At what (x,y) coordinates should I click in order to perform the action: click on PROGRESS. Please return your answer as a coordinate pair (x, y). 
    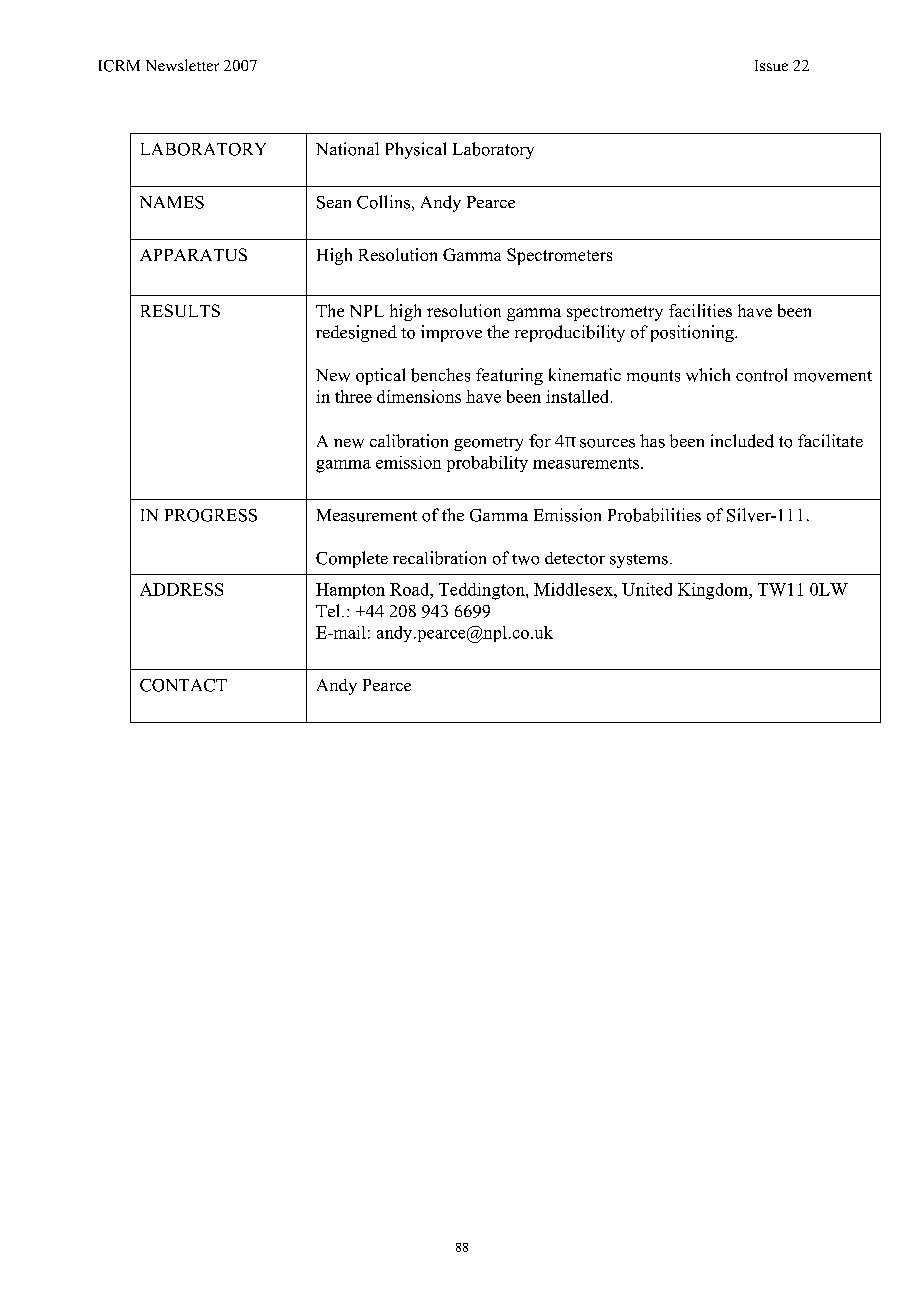
    Looking at the image, I should click on (211, 515).
